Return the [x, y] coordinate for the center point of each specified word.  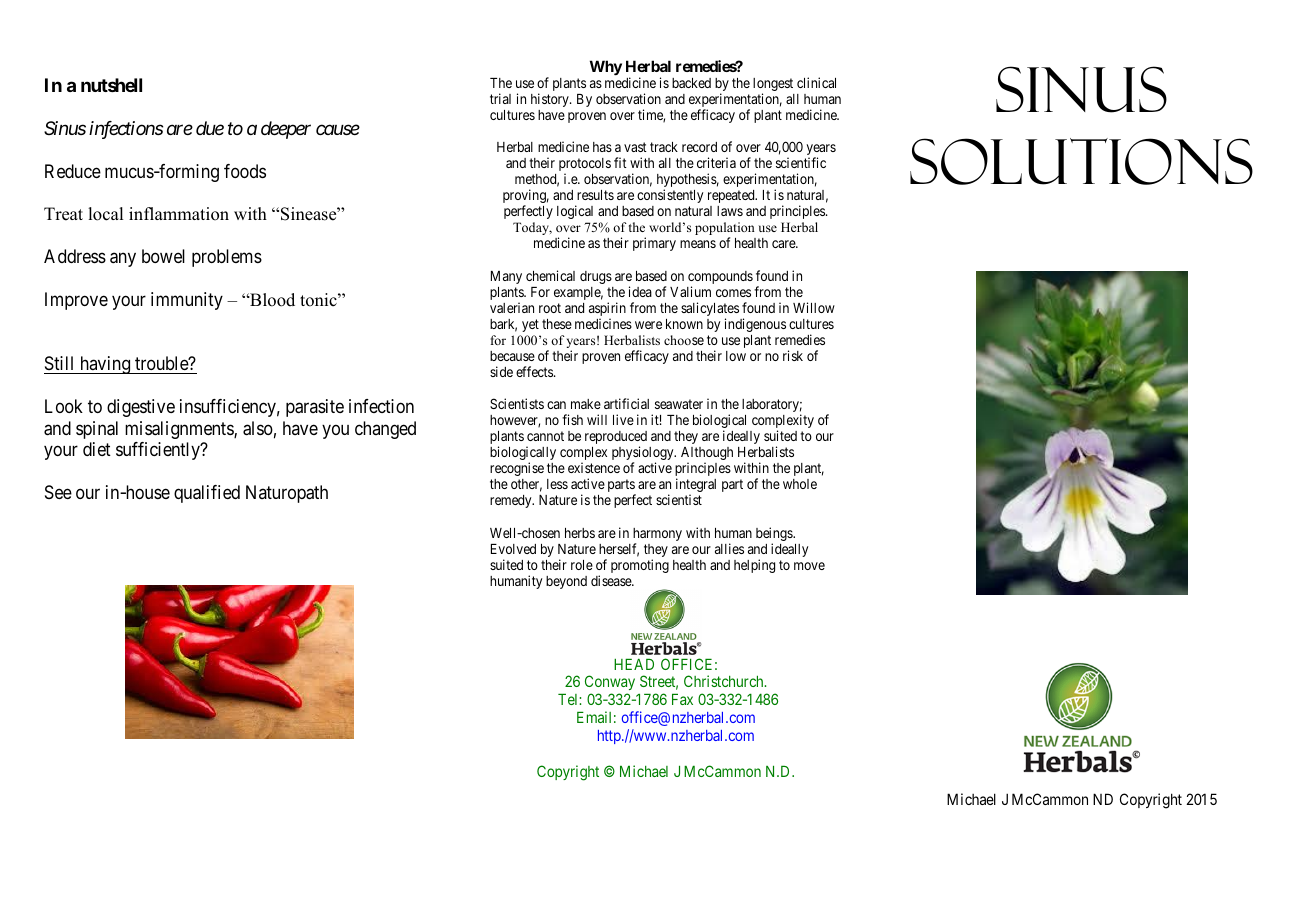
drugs [596, 277]
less [557, 484]
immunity [187, 301]
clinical [816, 82]
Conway [610, 684]
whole [800, 484]
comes [733, 293]
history [551, 100]
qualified [207, 494]
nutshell [111, 85]
